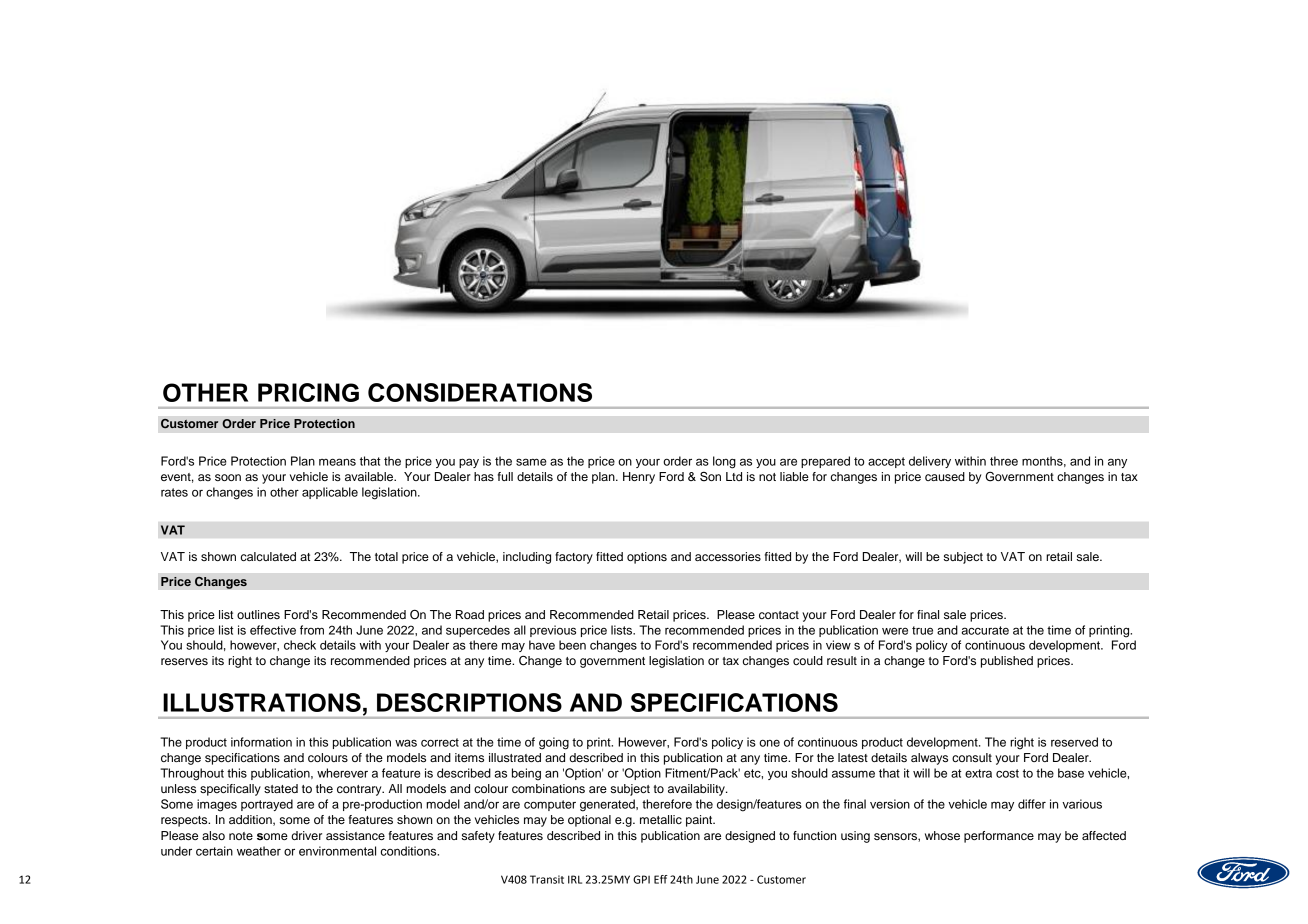  I want to click on three, so click(1004, 461).
